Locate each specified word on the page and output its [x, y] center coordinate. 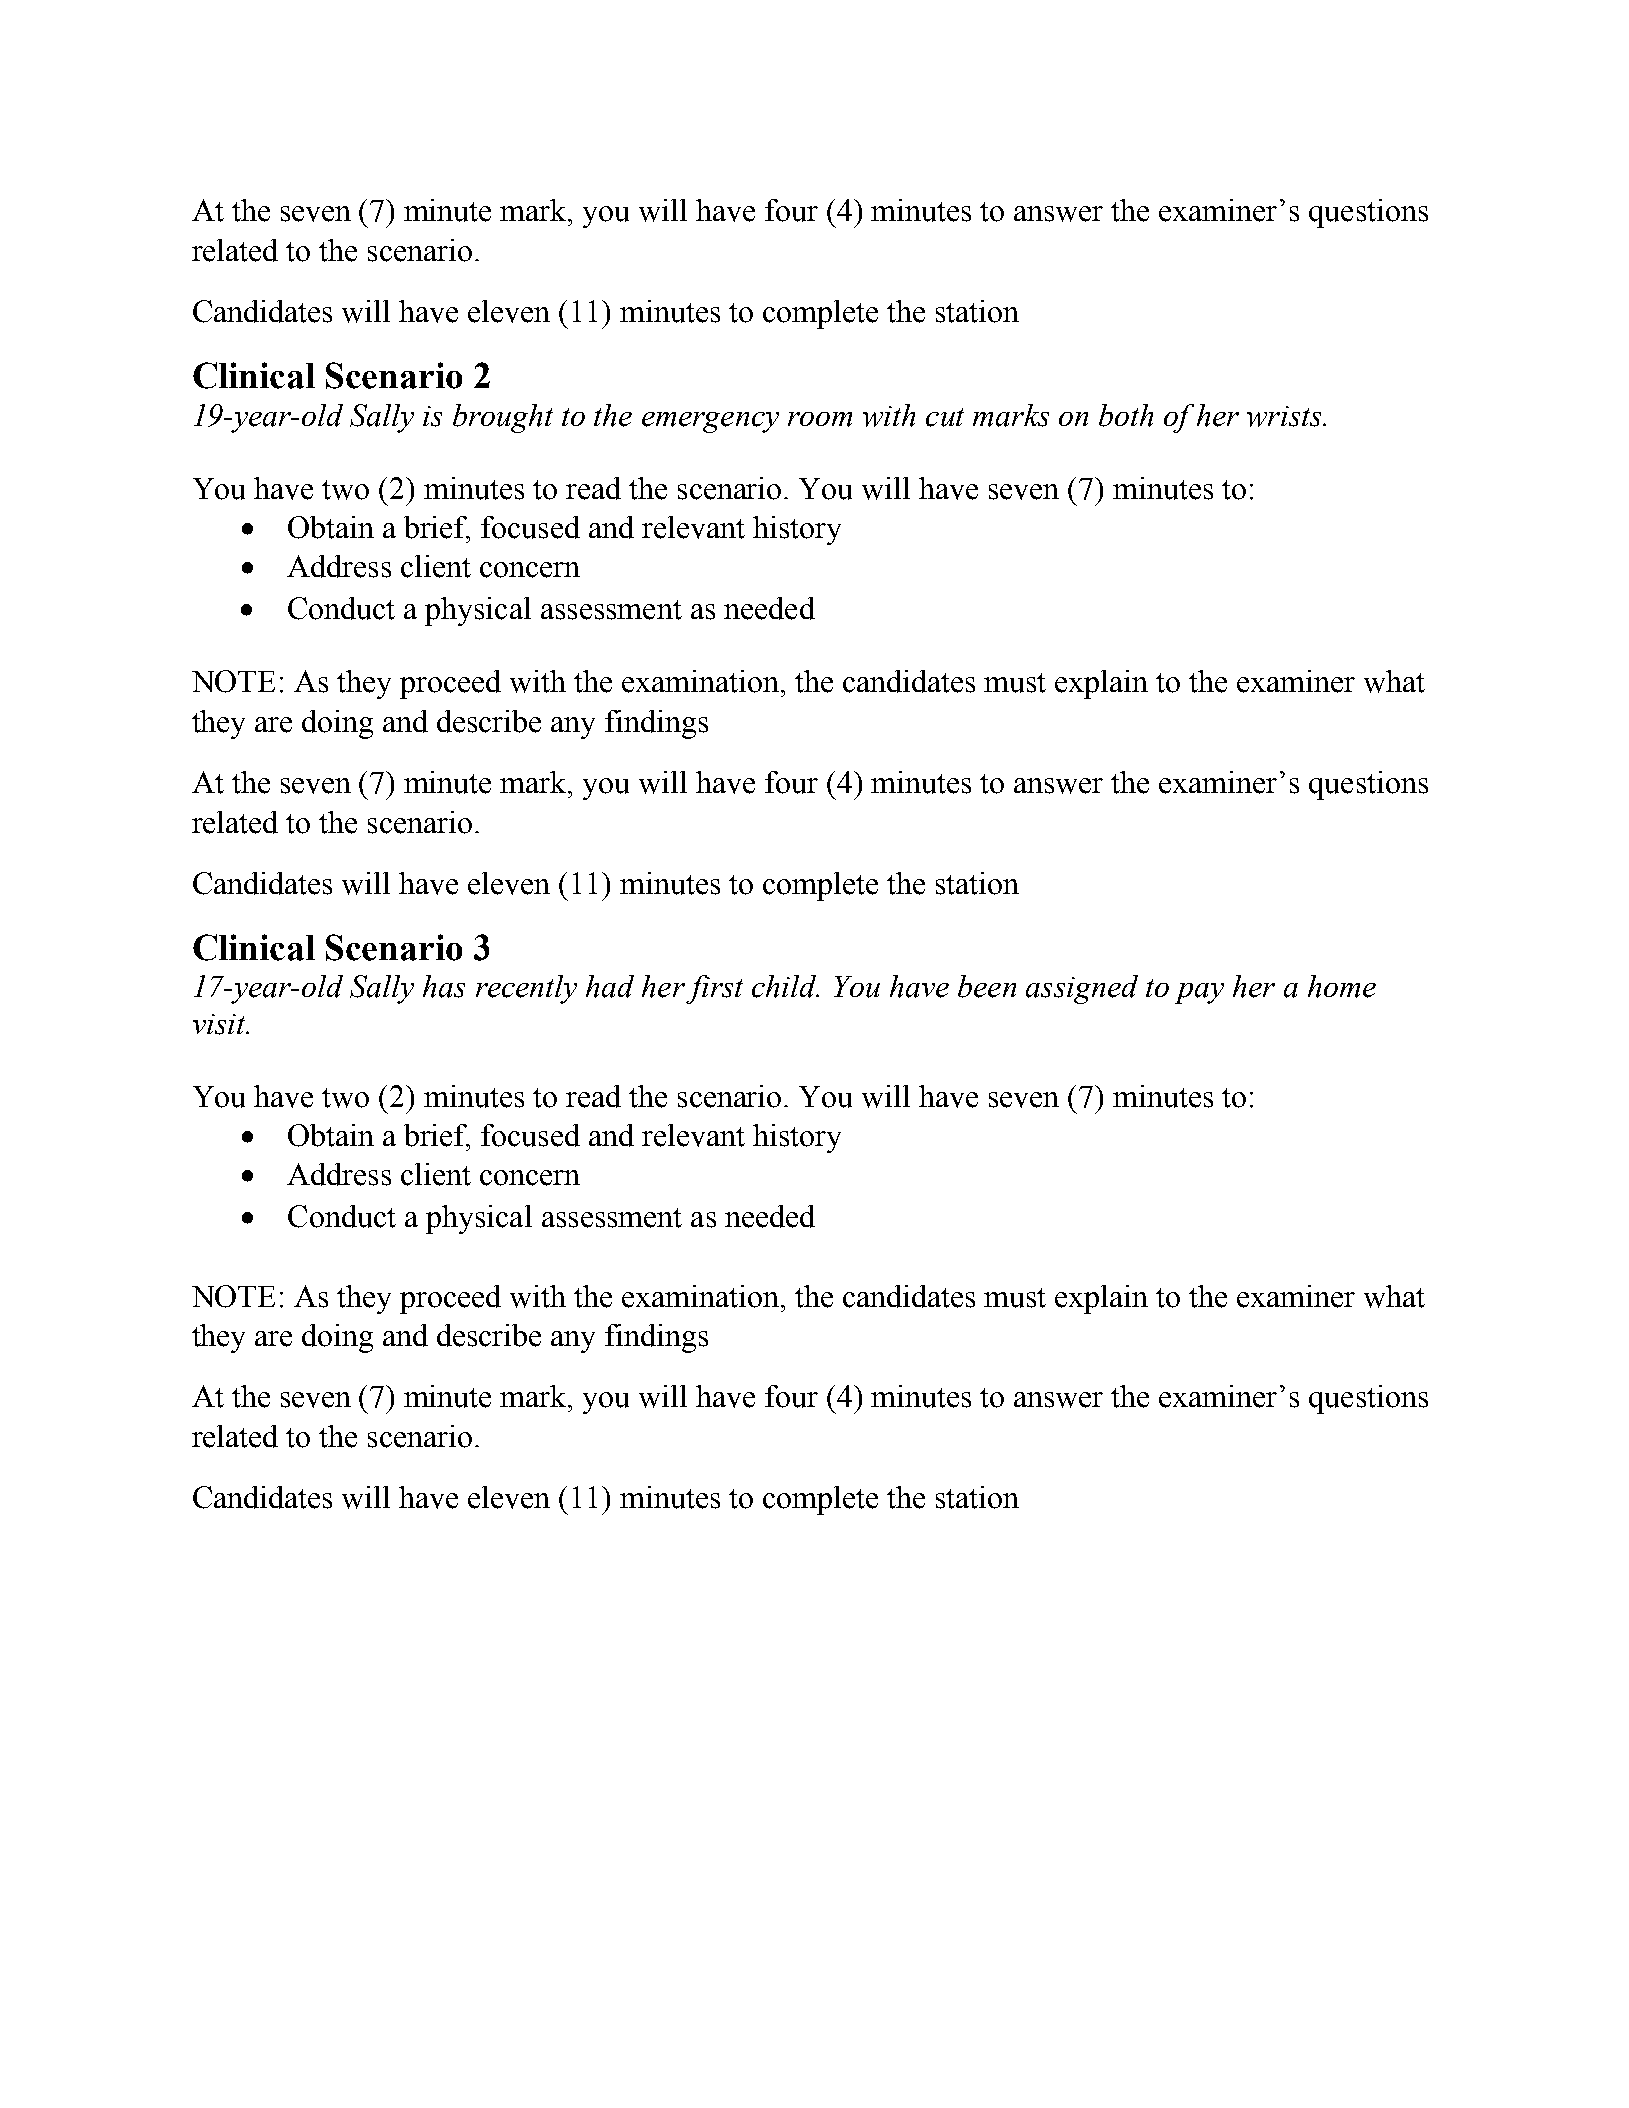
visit [220, 1024]
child [785, 986]
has [444, 986]
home [1342, 986]
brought [503, 418]
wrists [1285, 416]
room [820, 419]
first [714, 989]
